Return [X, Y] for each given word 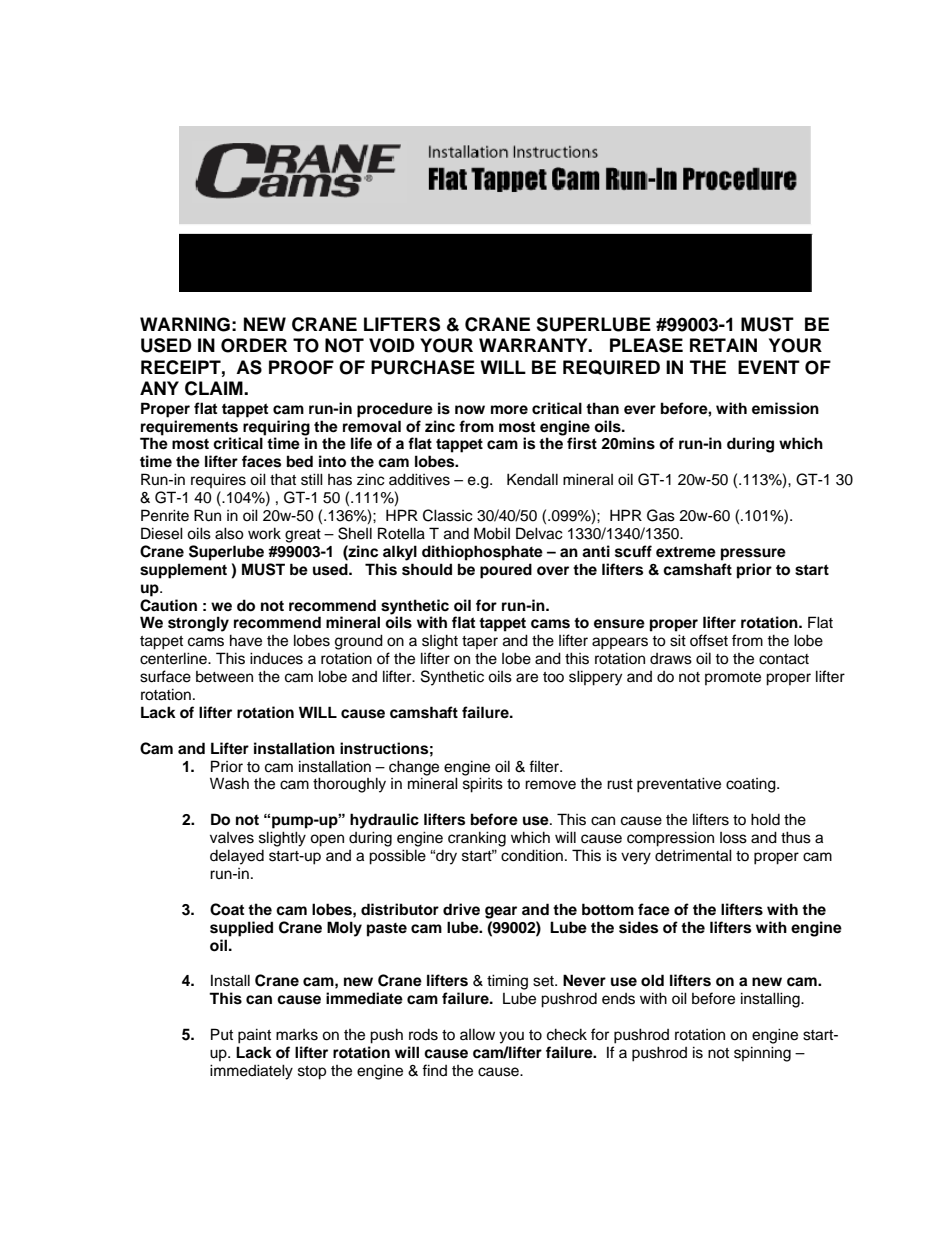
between [224, 677]
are [527, 678]
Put [222, 1034]
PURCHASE [423, 367]
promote [733, 678]
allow [477, 1034]
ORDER [254, 345]
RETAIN [723, 345]
